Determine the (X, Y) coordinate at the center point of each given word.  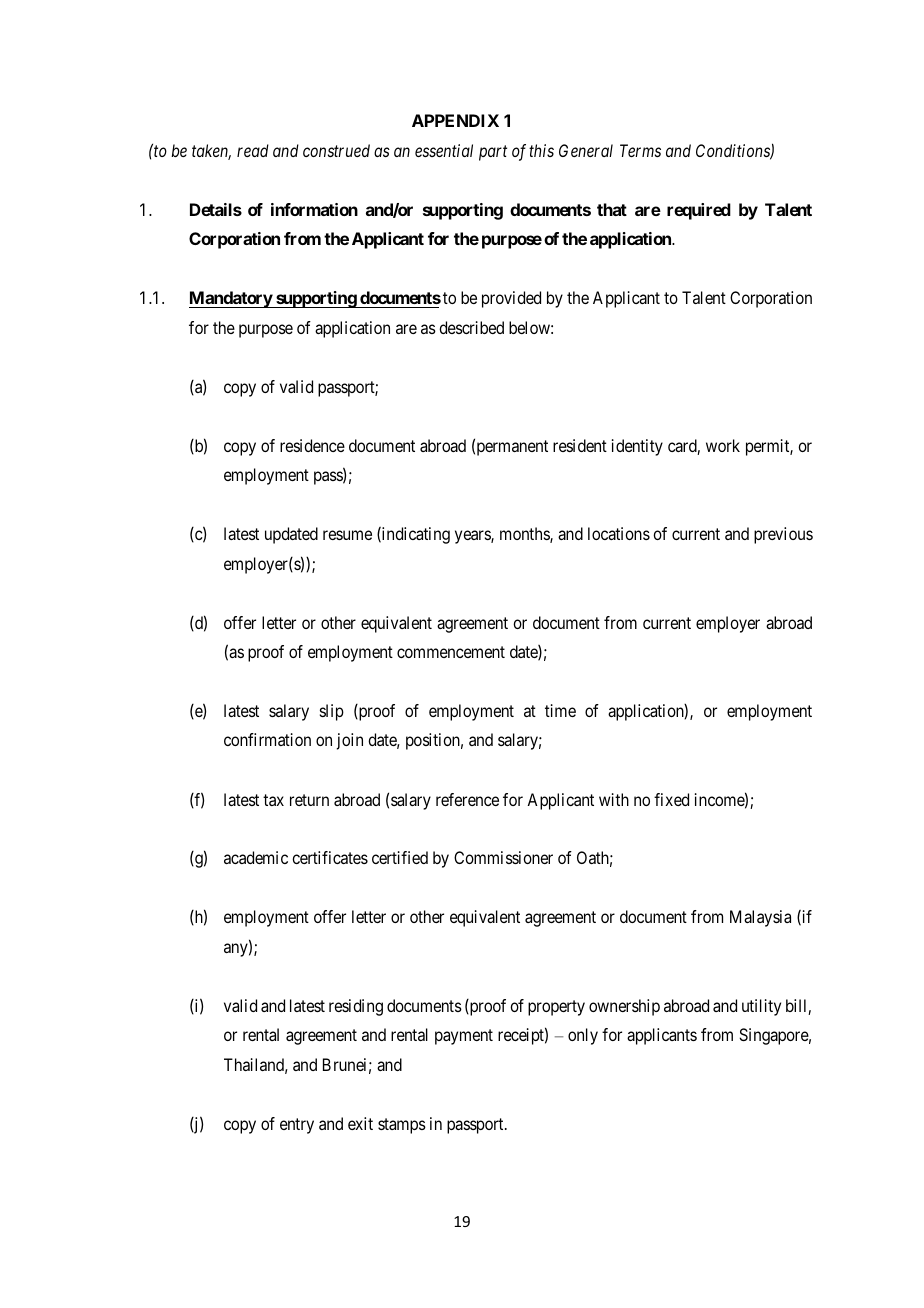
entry (297, 1126)
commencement (451, 652)
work (723, 445)
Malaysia (760, 918)
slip (332, 712)
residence (312, 445)
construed (336, 150)
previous (783, 535)
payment (464, 1037)
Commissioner (503, 857)
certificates (330, 857)
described (471, 327)
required (699, 211)
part (493, 153)
